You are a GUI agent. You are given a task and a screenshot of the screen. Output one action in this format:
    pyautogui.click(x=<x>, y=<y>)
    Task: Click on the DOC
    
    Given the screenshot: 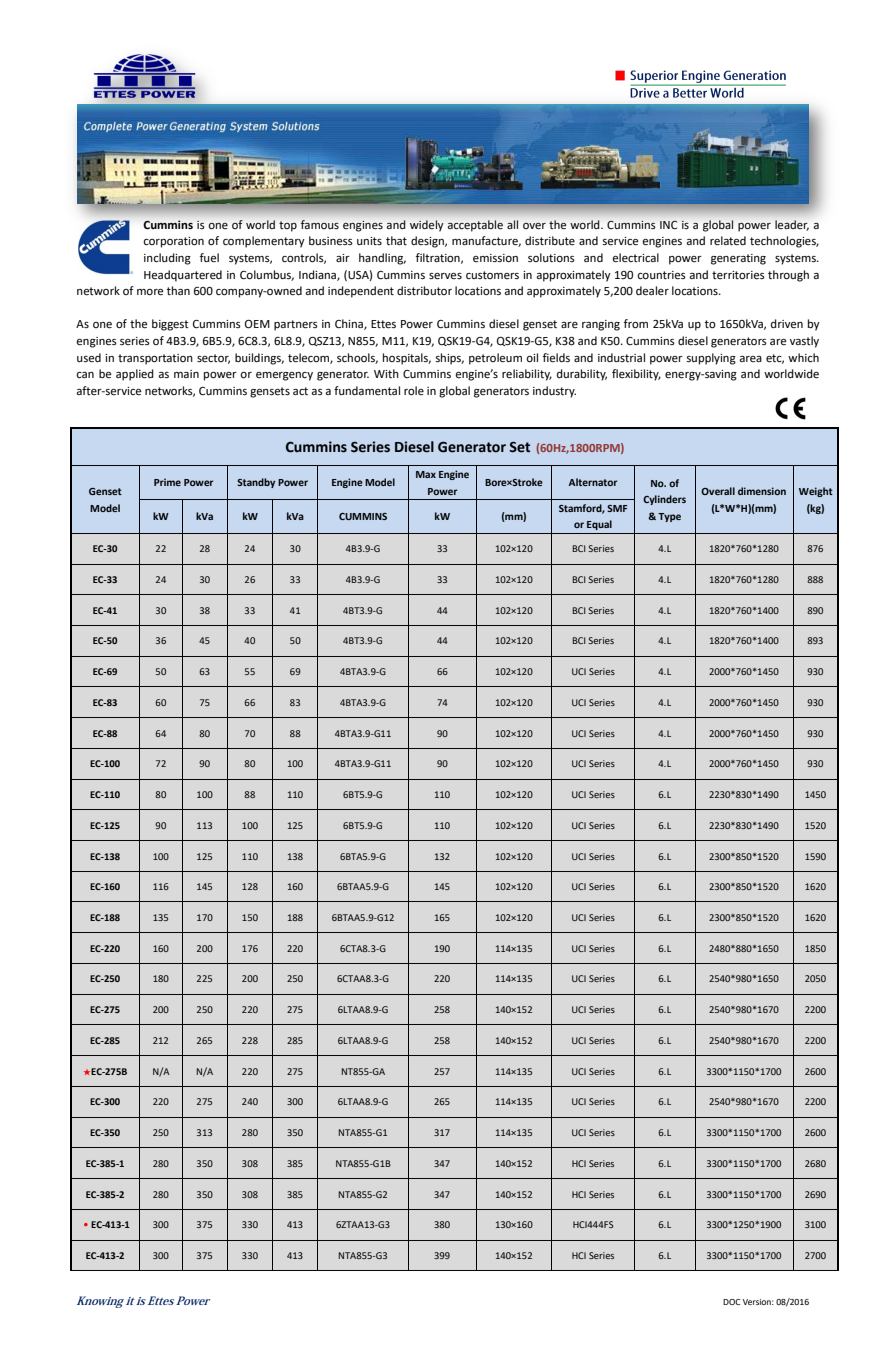 What is the action you would take?
    pyautogui.click(x=731, y=1302)
